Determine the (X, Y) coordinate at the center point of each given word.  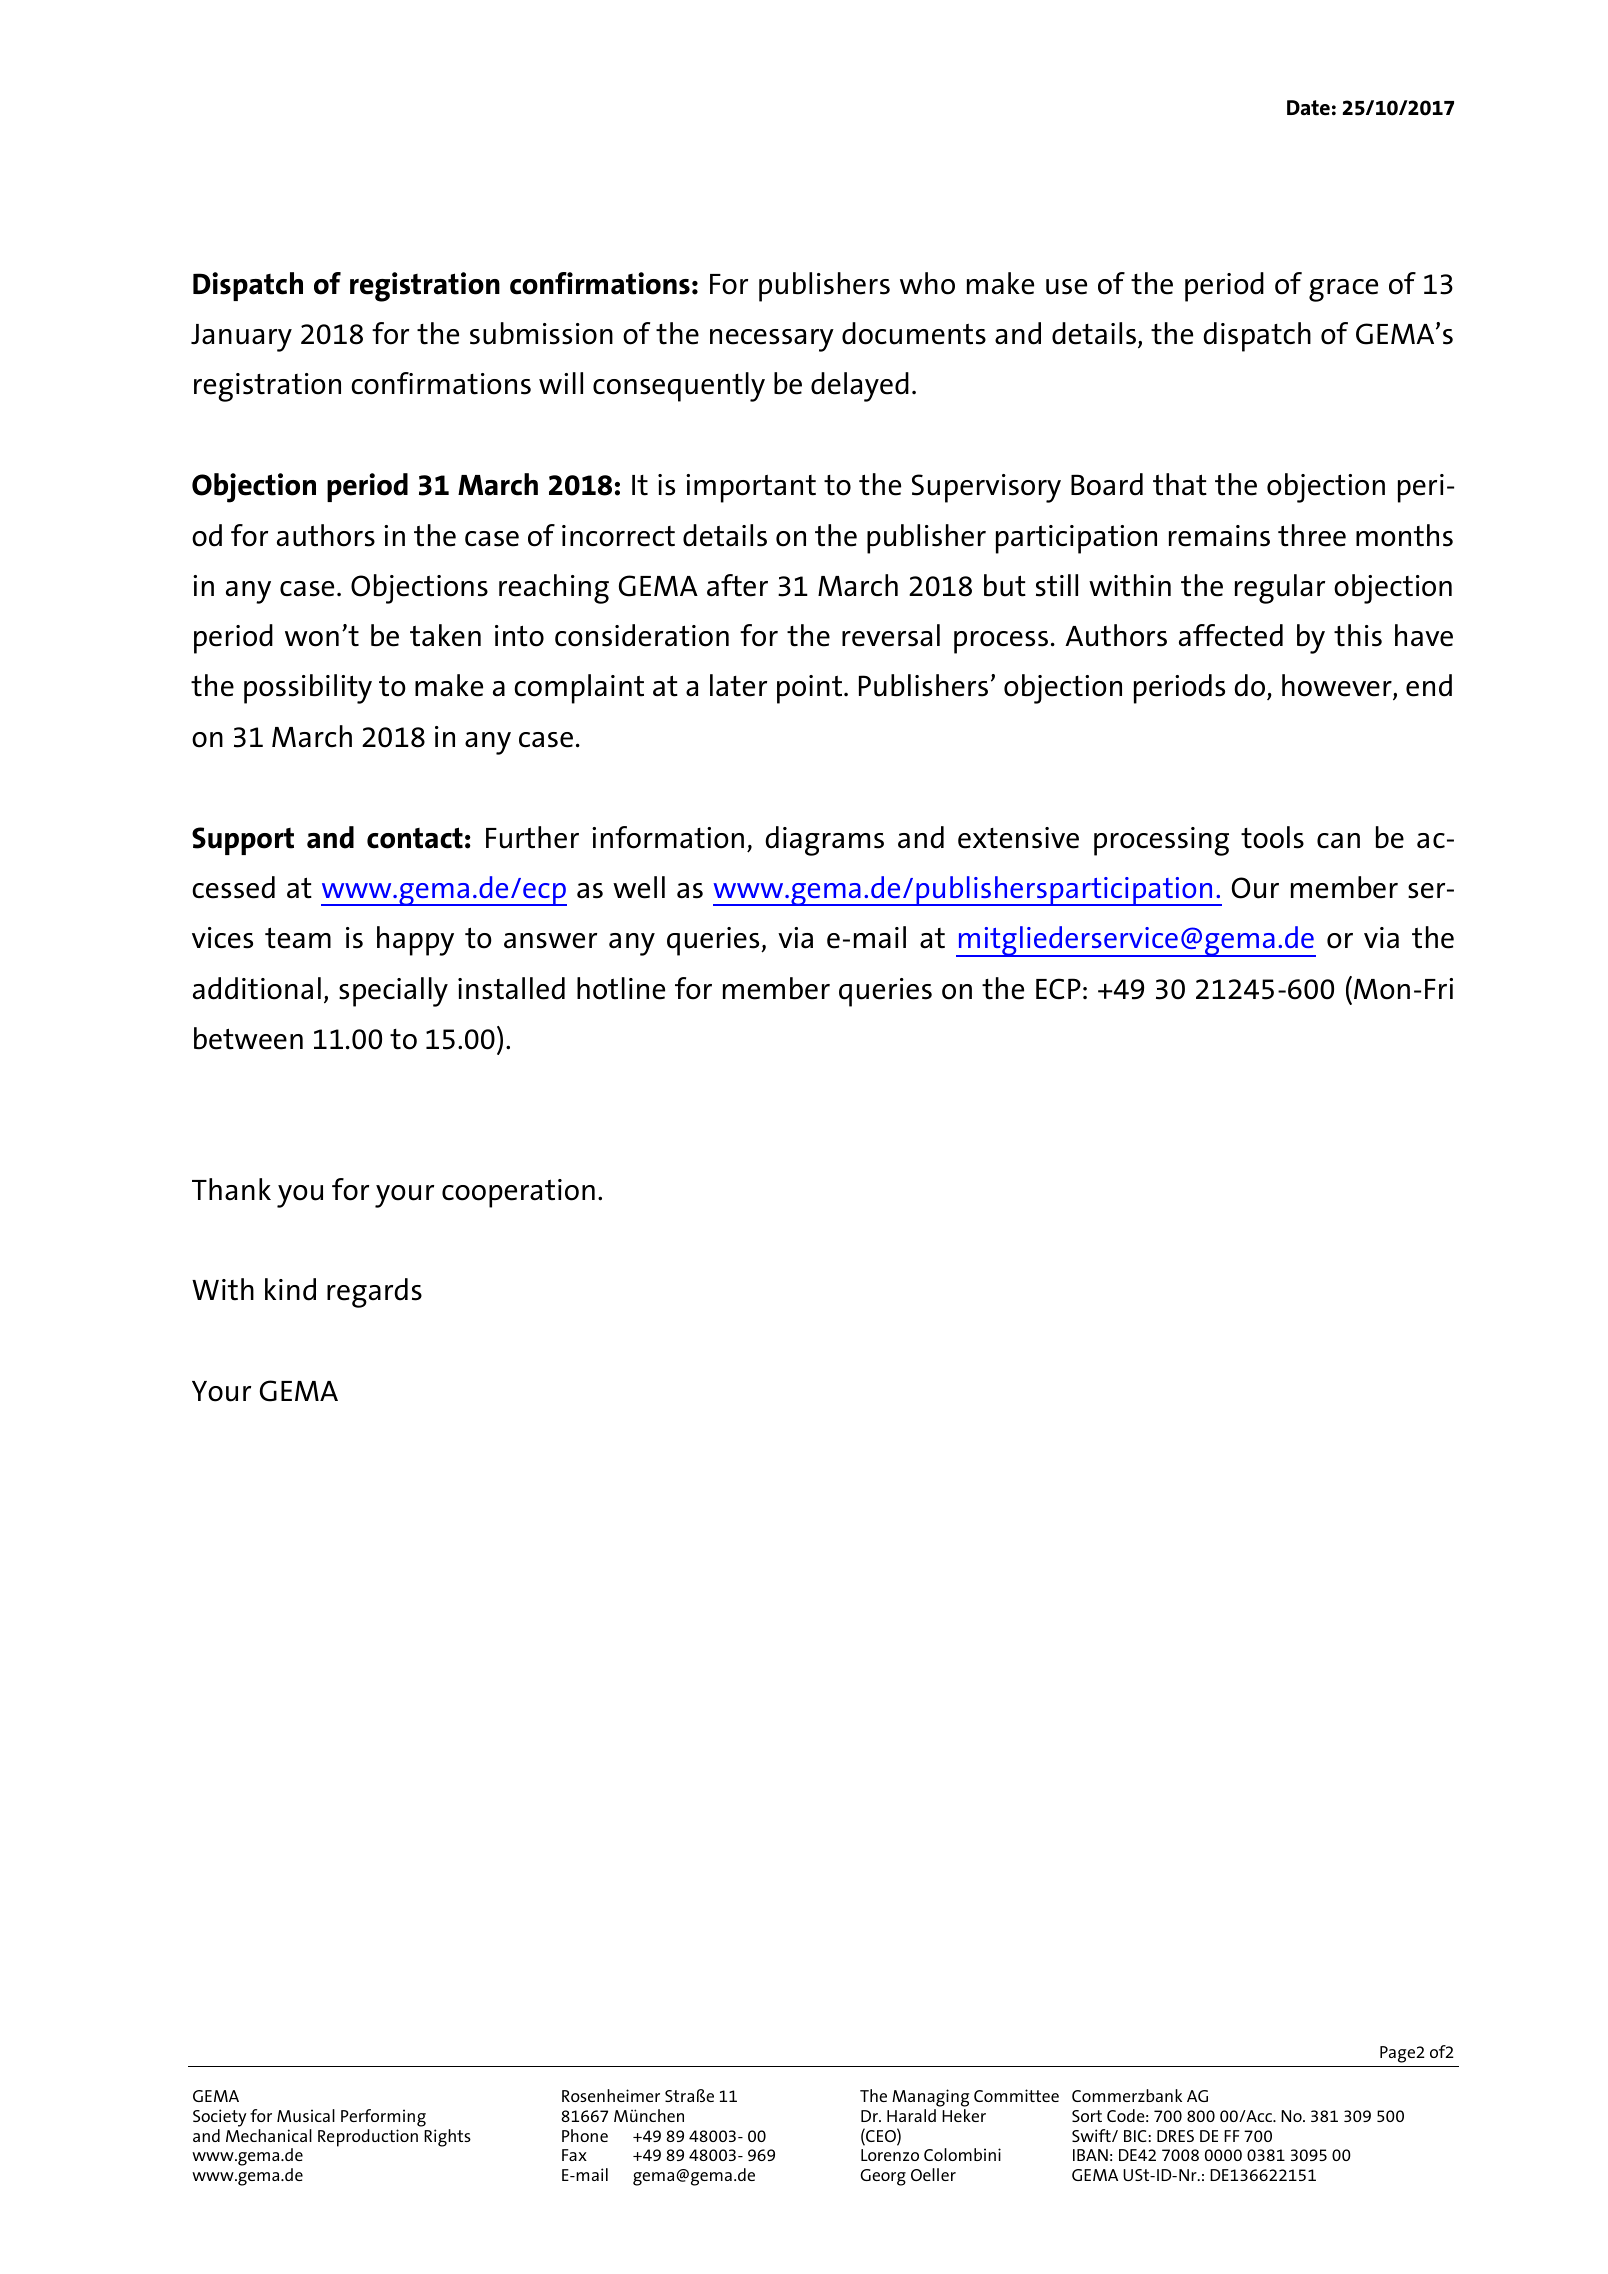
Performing (383, 2118)
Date (1308, 108)
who (927, 283)
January (241, 338)
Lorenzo (890, 2155)
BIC (1135, 2136)
